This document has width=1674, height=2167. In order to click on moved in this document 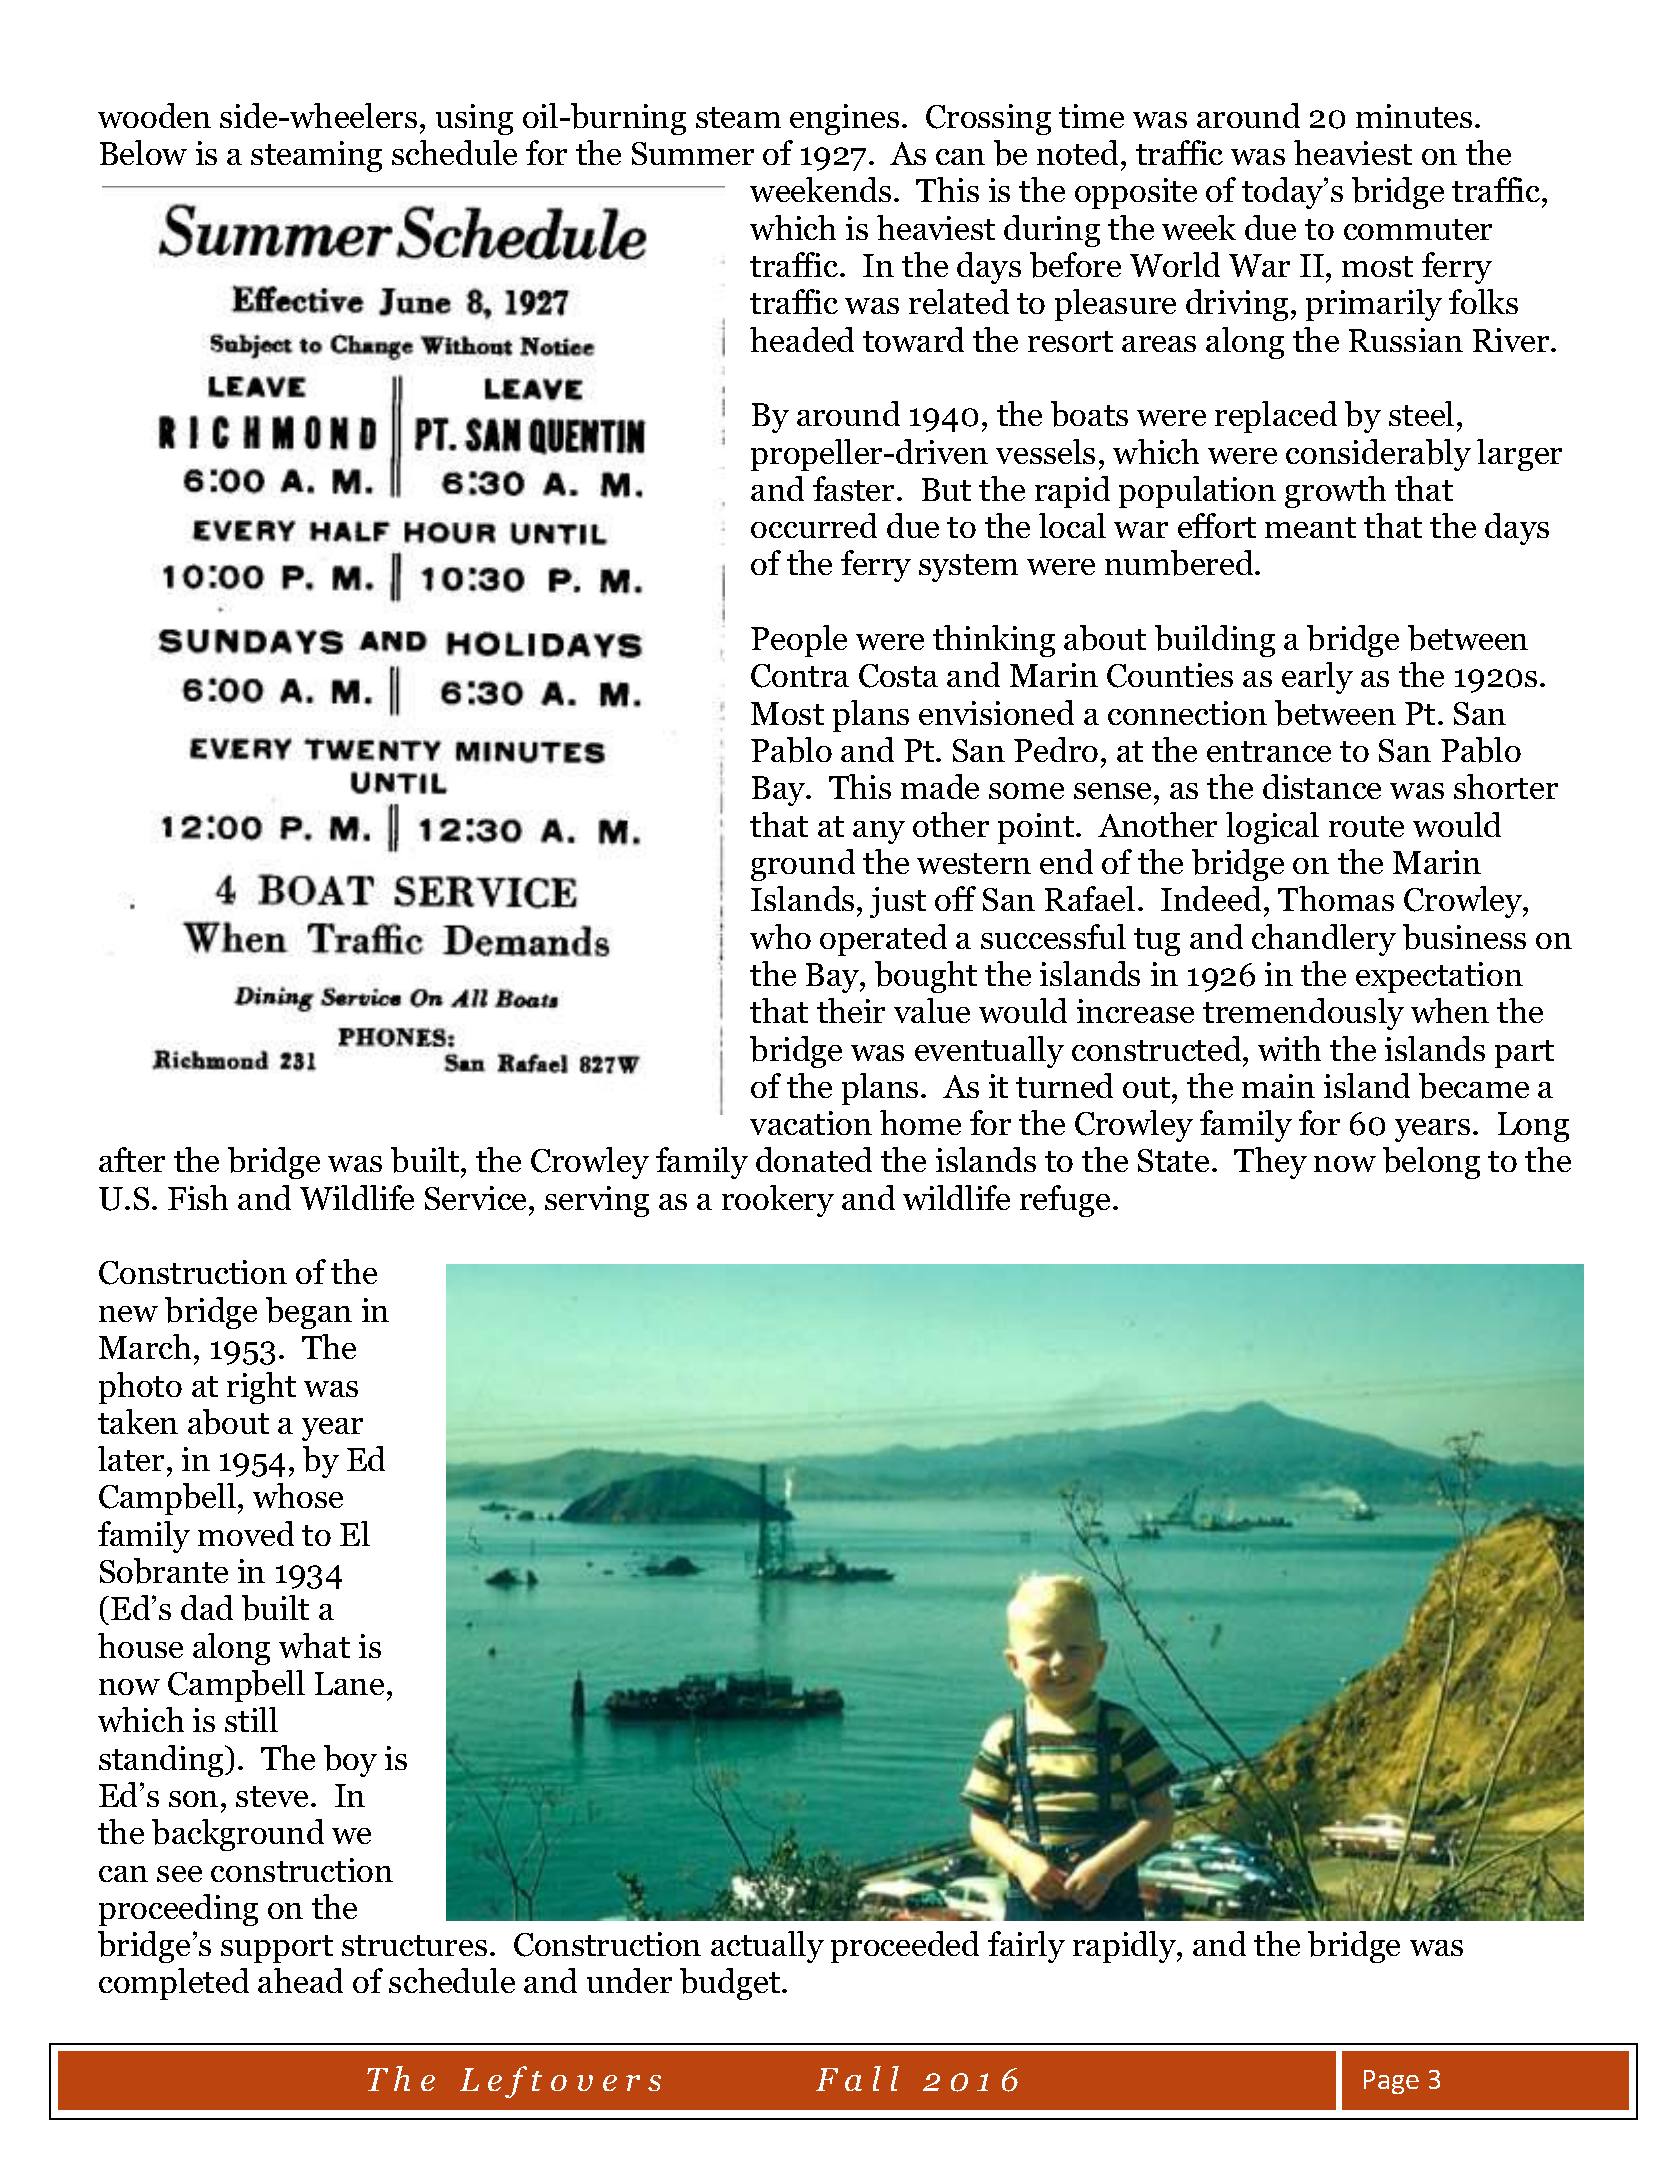, I will do `click(246, 1533)`.
